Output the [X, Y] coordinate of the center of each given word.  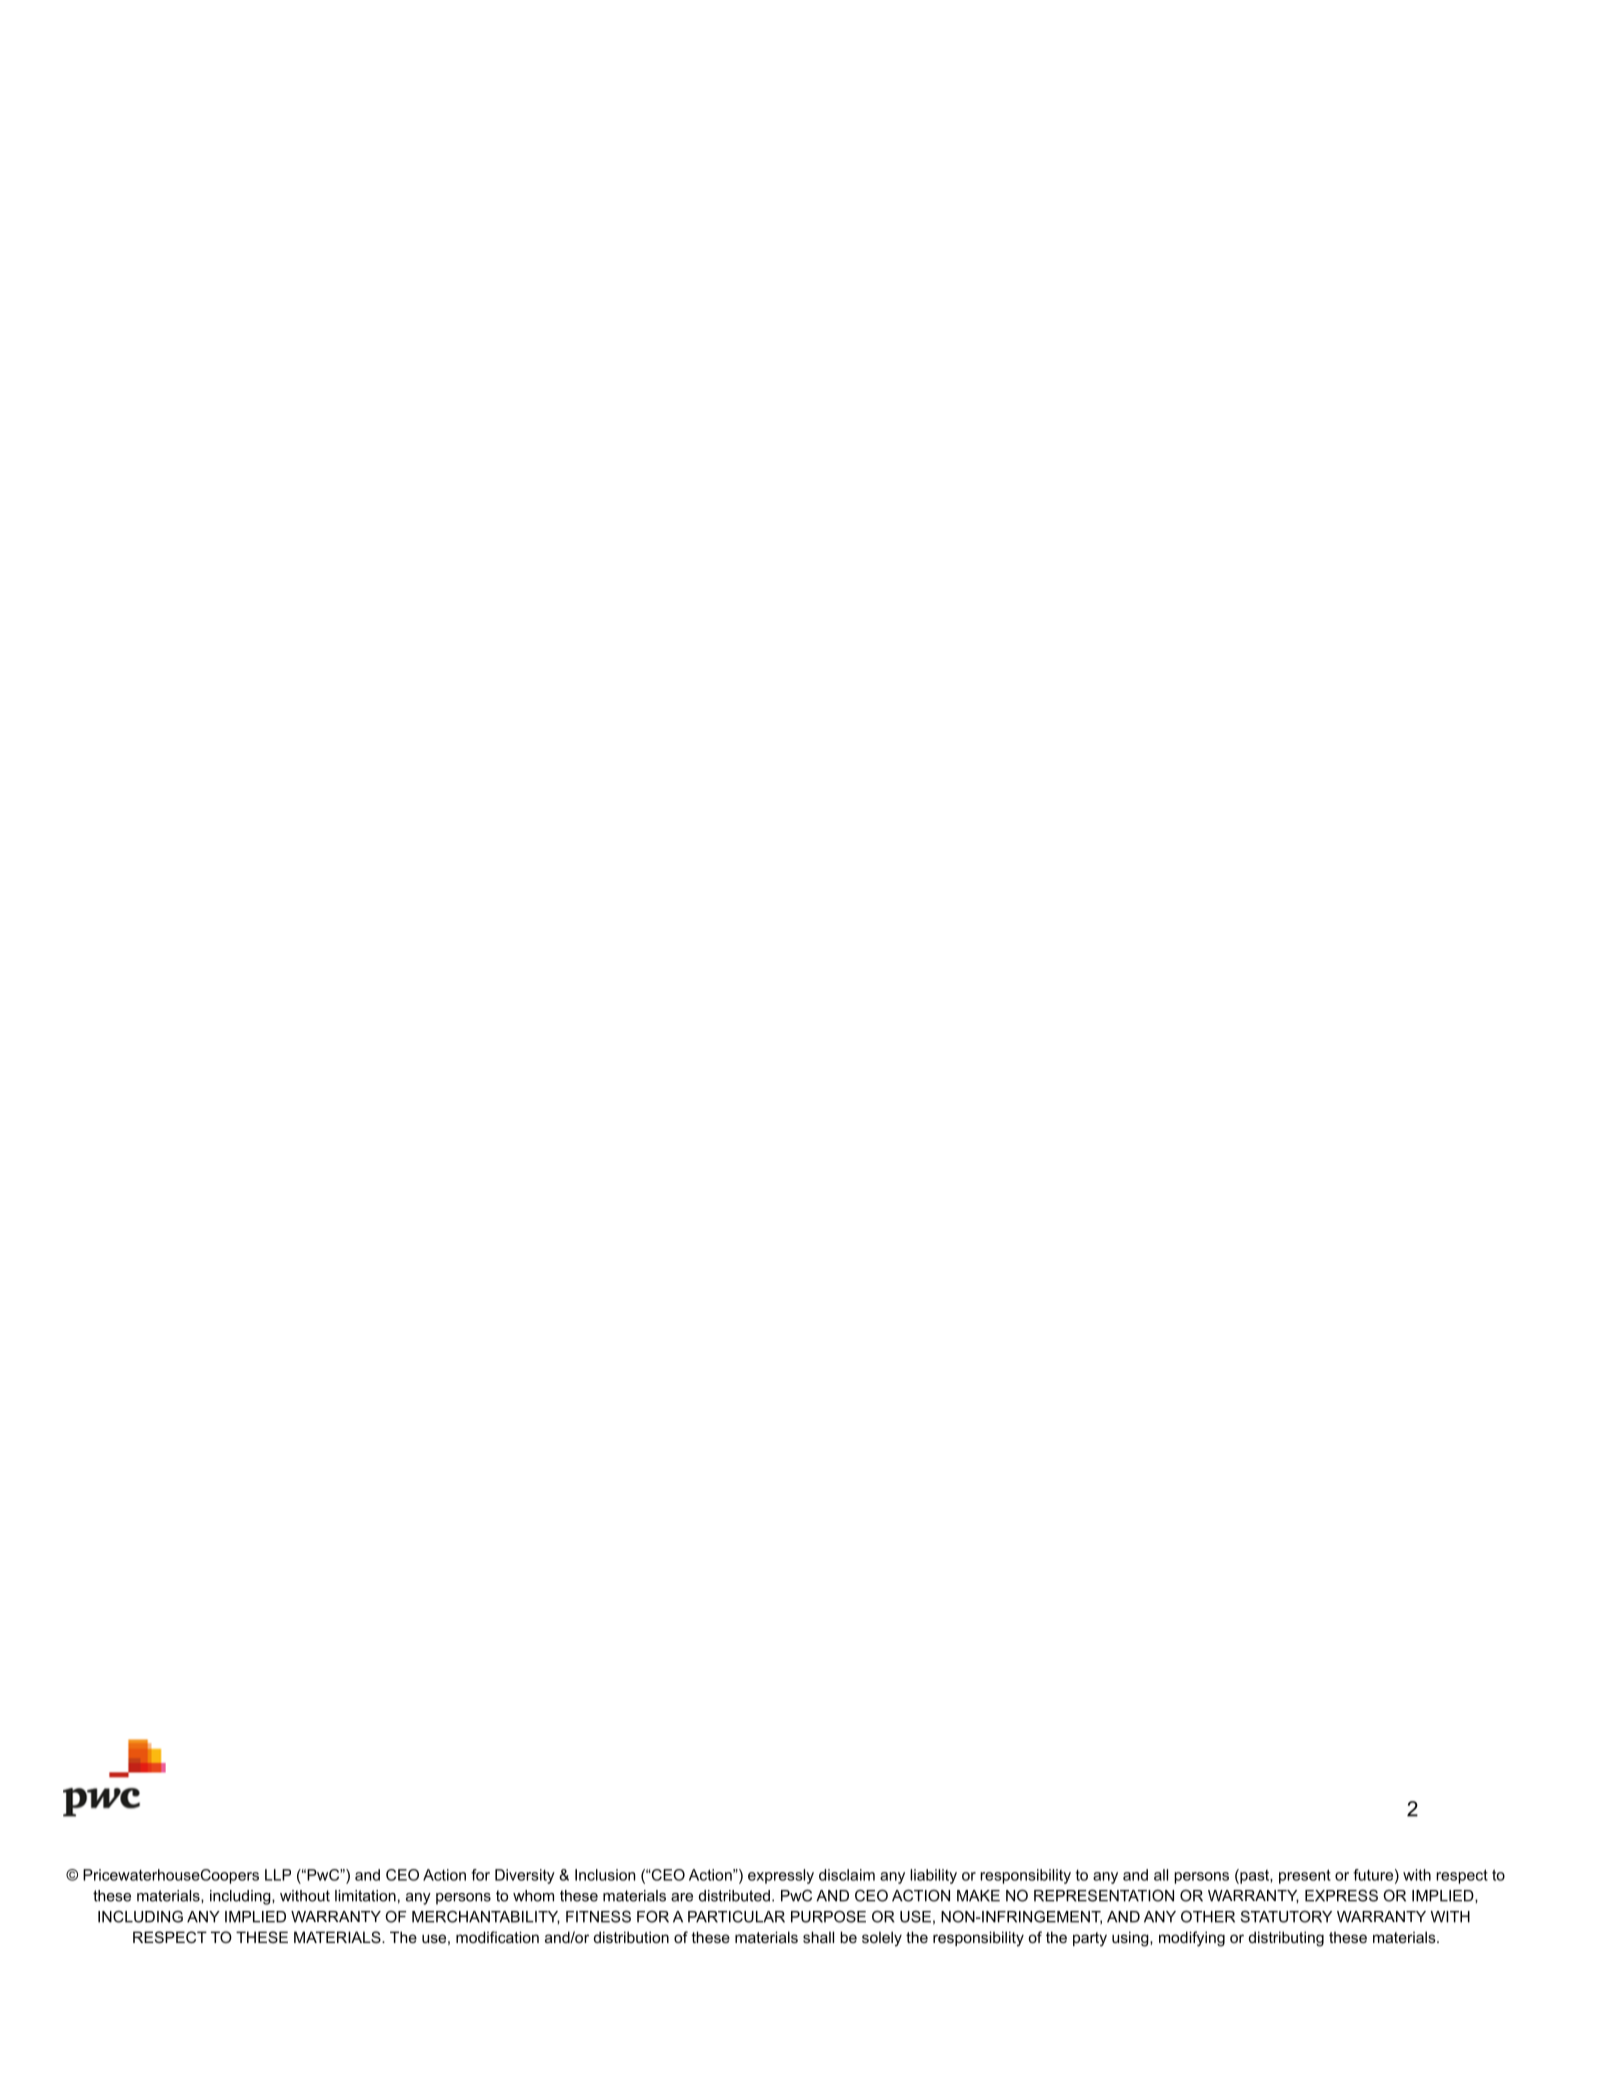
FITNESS [598, 1916]
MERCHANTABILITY [486, 1917]
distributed [734, 1896]
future [1373, 1875]
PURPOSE [828, 1916]
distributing [1286, 1939]
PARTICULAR [736, 1917]
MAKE [978, 1896]
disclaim [847, 1875]
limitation [365, 1896]
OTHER [1208, 1916]
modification [497, 1937]
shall [818, 1937]
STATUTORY [1286, 1916]
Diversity [525, 1876]
